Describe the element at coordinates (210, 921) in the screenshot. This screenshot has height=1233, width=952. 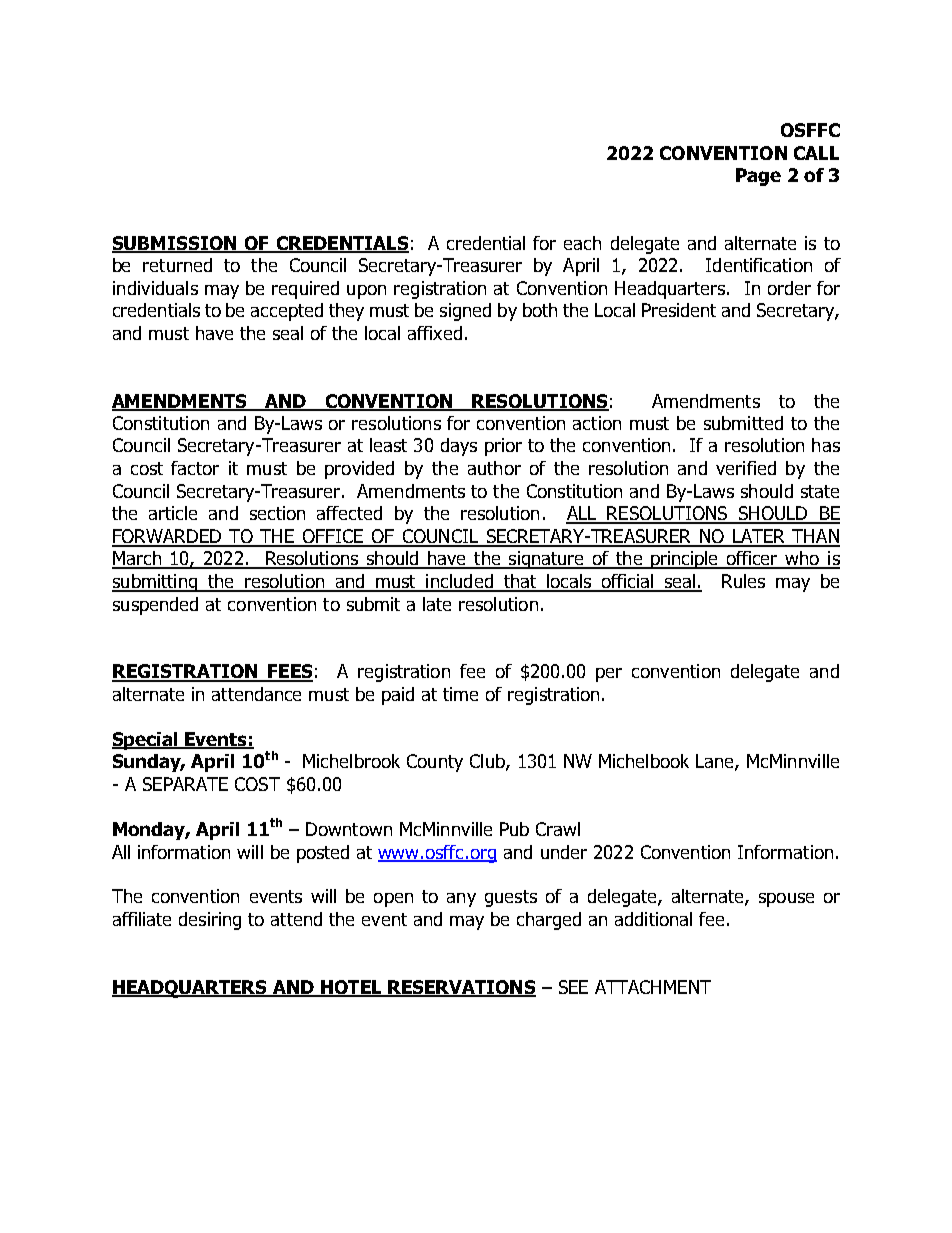
I see `desiring` at that location.
